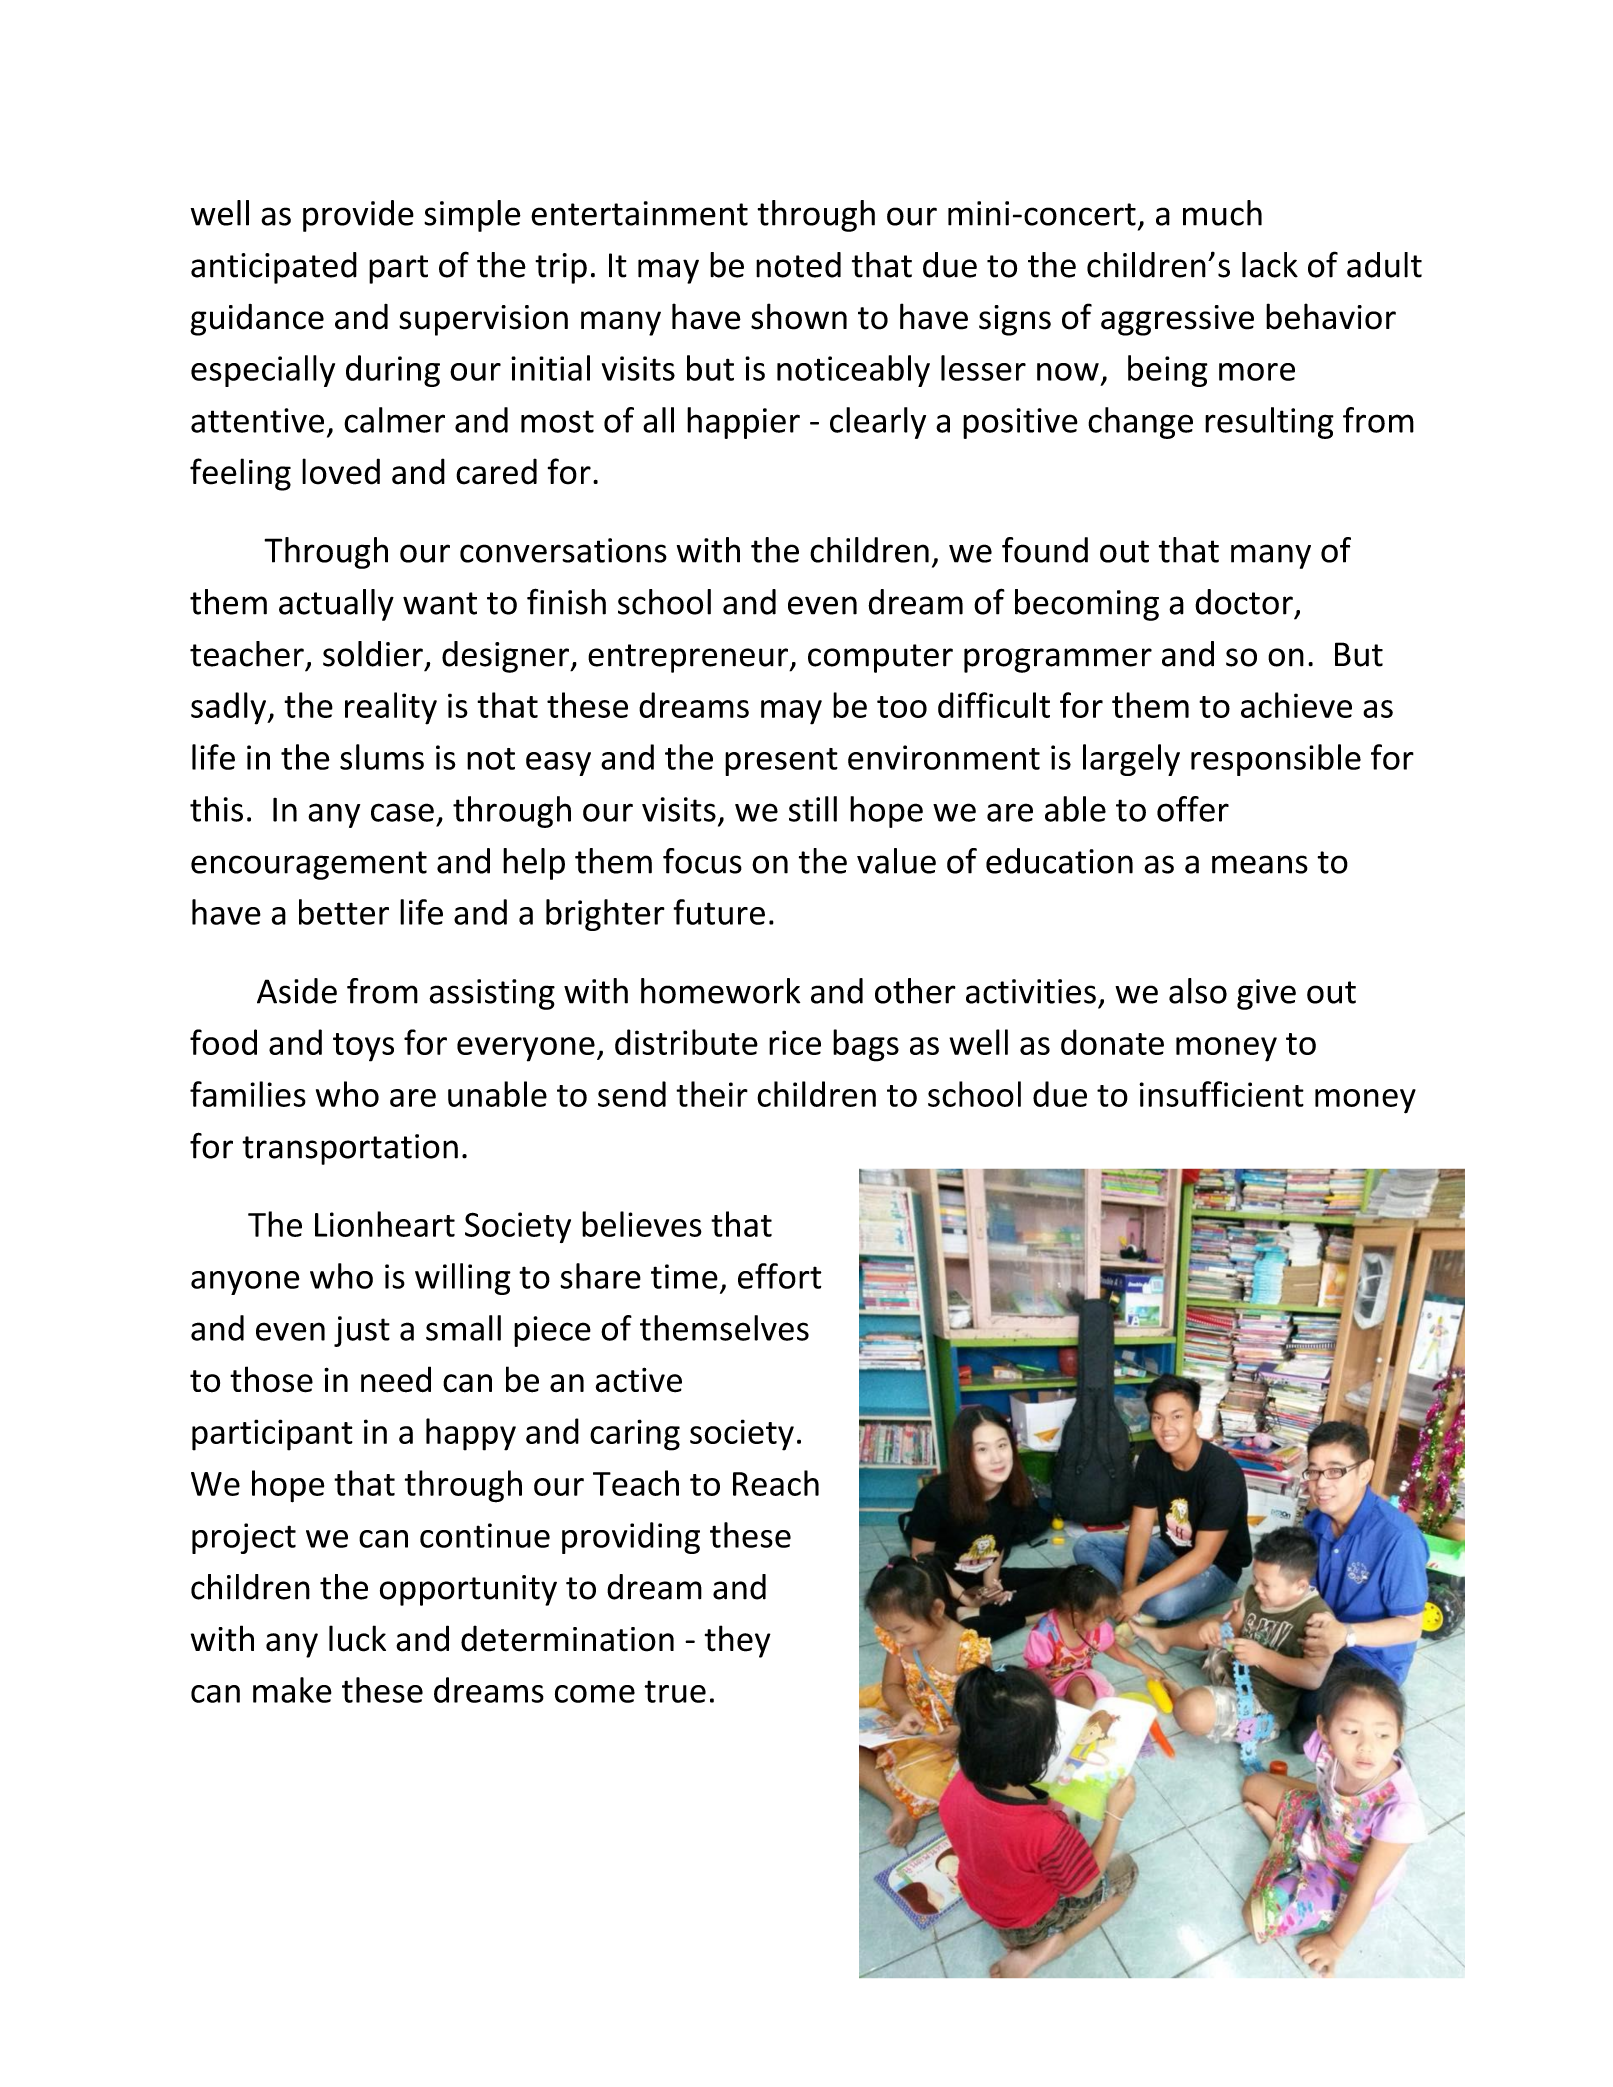  Describe the element at coordinates (798, 265) in the screenshot. I see `noted` at that location.
